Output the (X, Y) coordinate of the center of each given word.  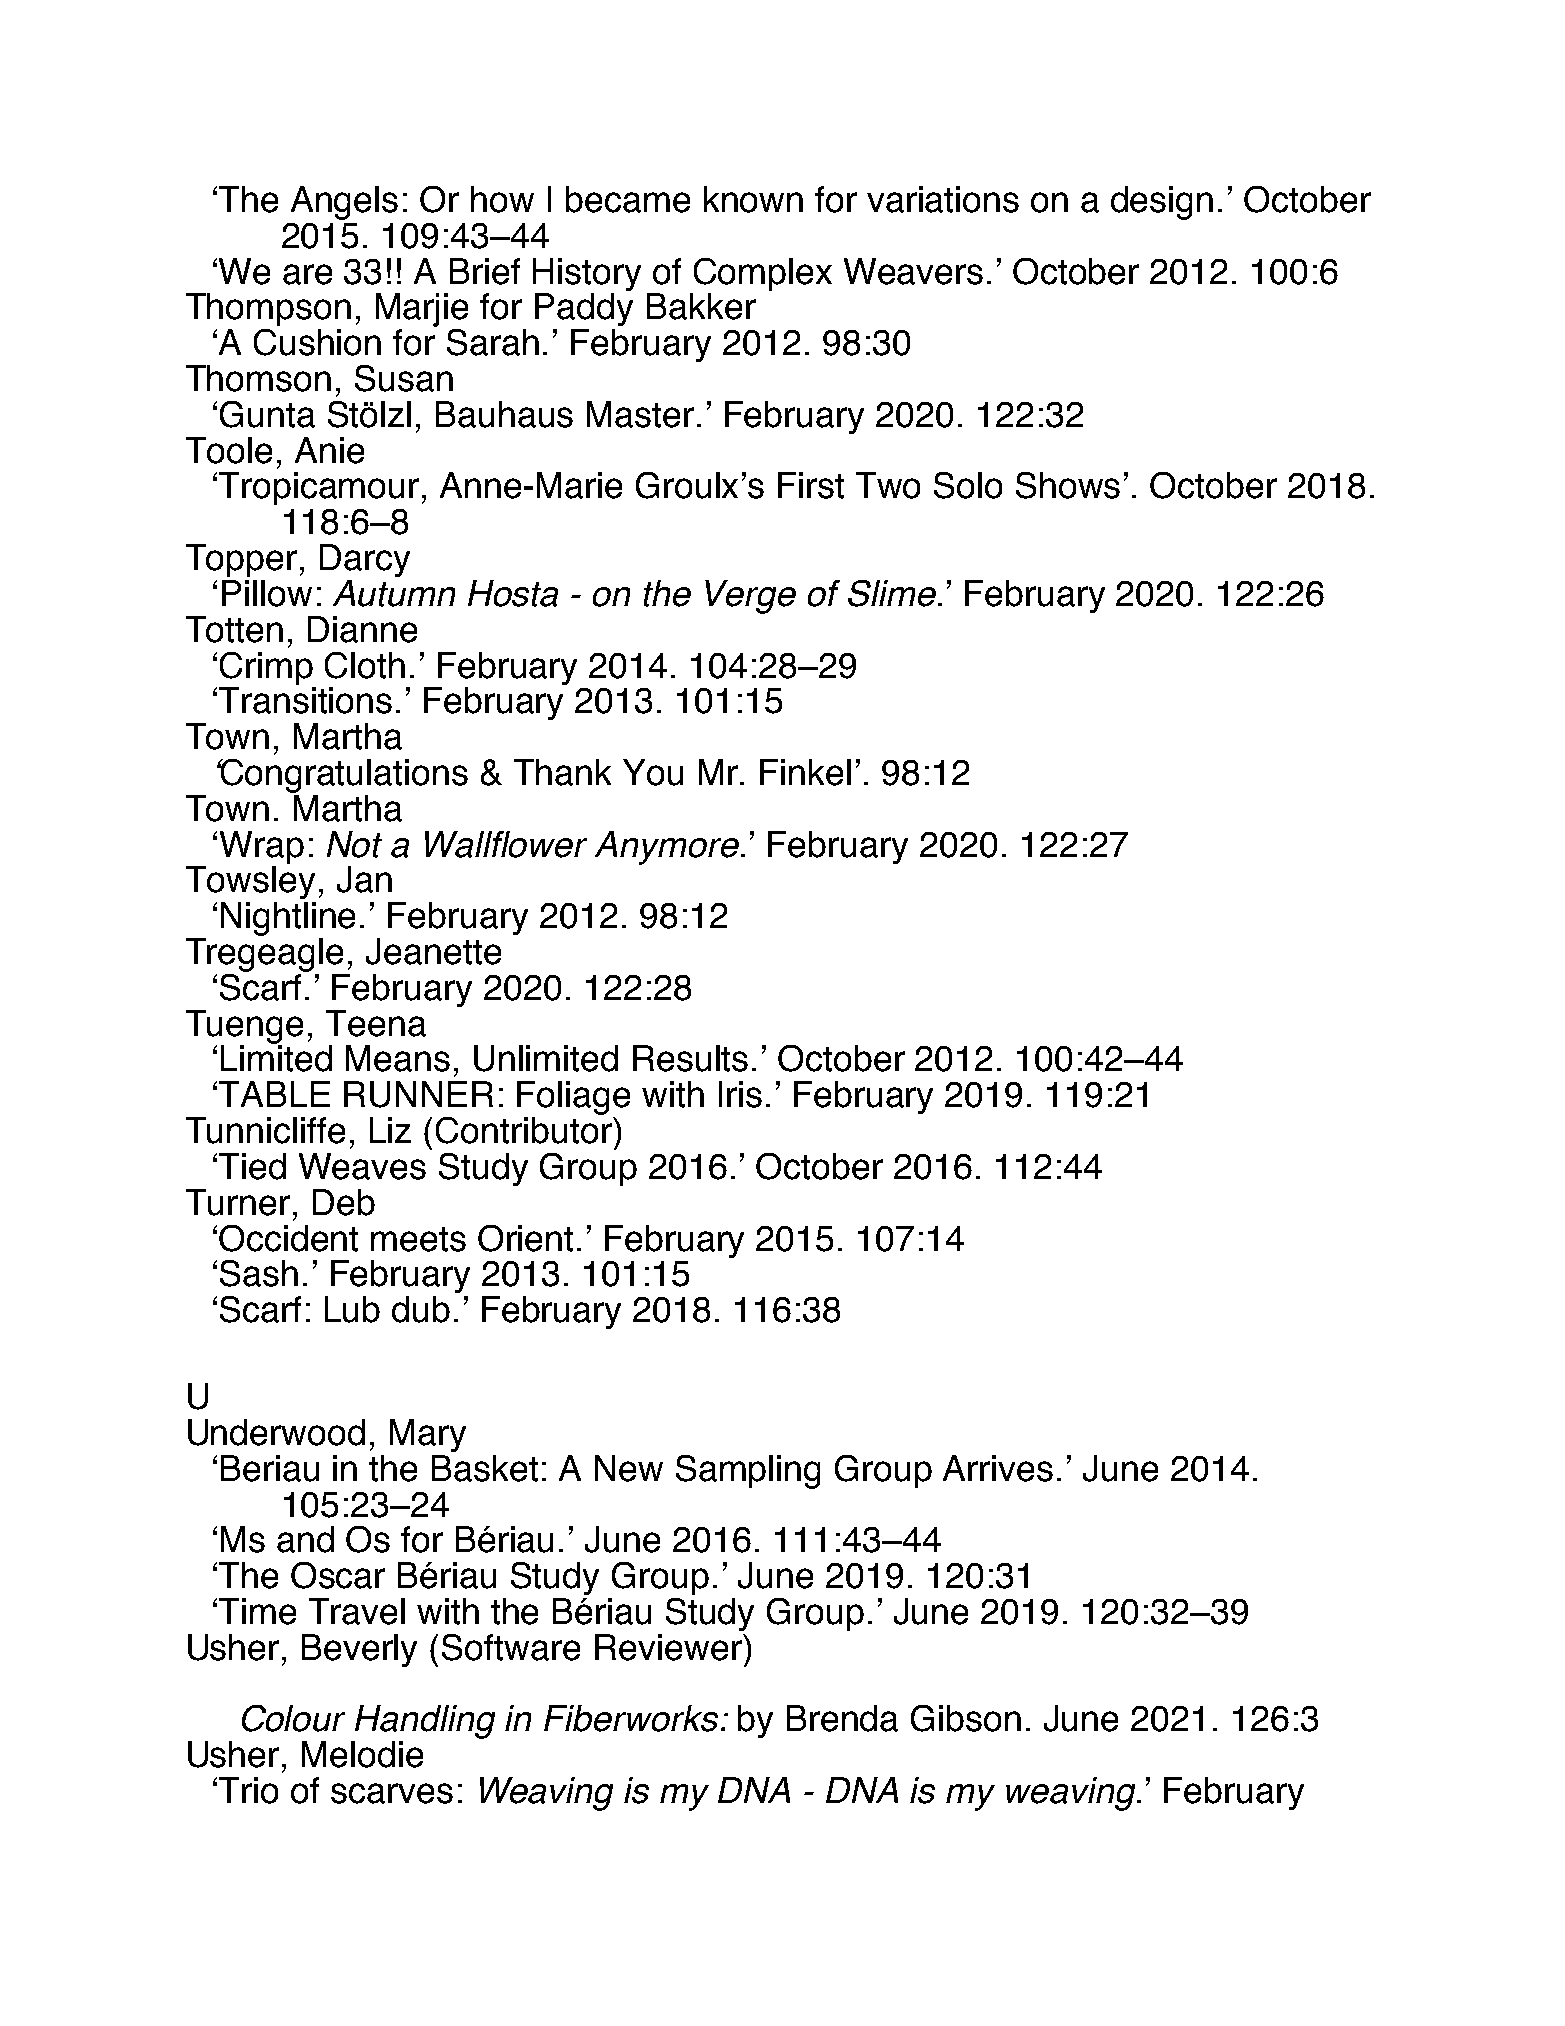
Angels (344, 203)
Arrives (998, 1468)
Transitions (305, 700)
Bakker (701, 306)
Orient (525, 1238)
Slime (893, 593)
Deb (344, 1202)
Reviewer (669, 1647)
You (653, 772)
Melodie (362, 1754)
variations (943, 199)
